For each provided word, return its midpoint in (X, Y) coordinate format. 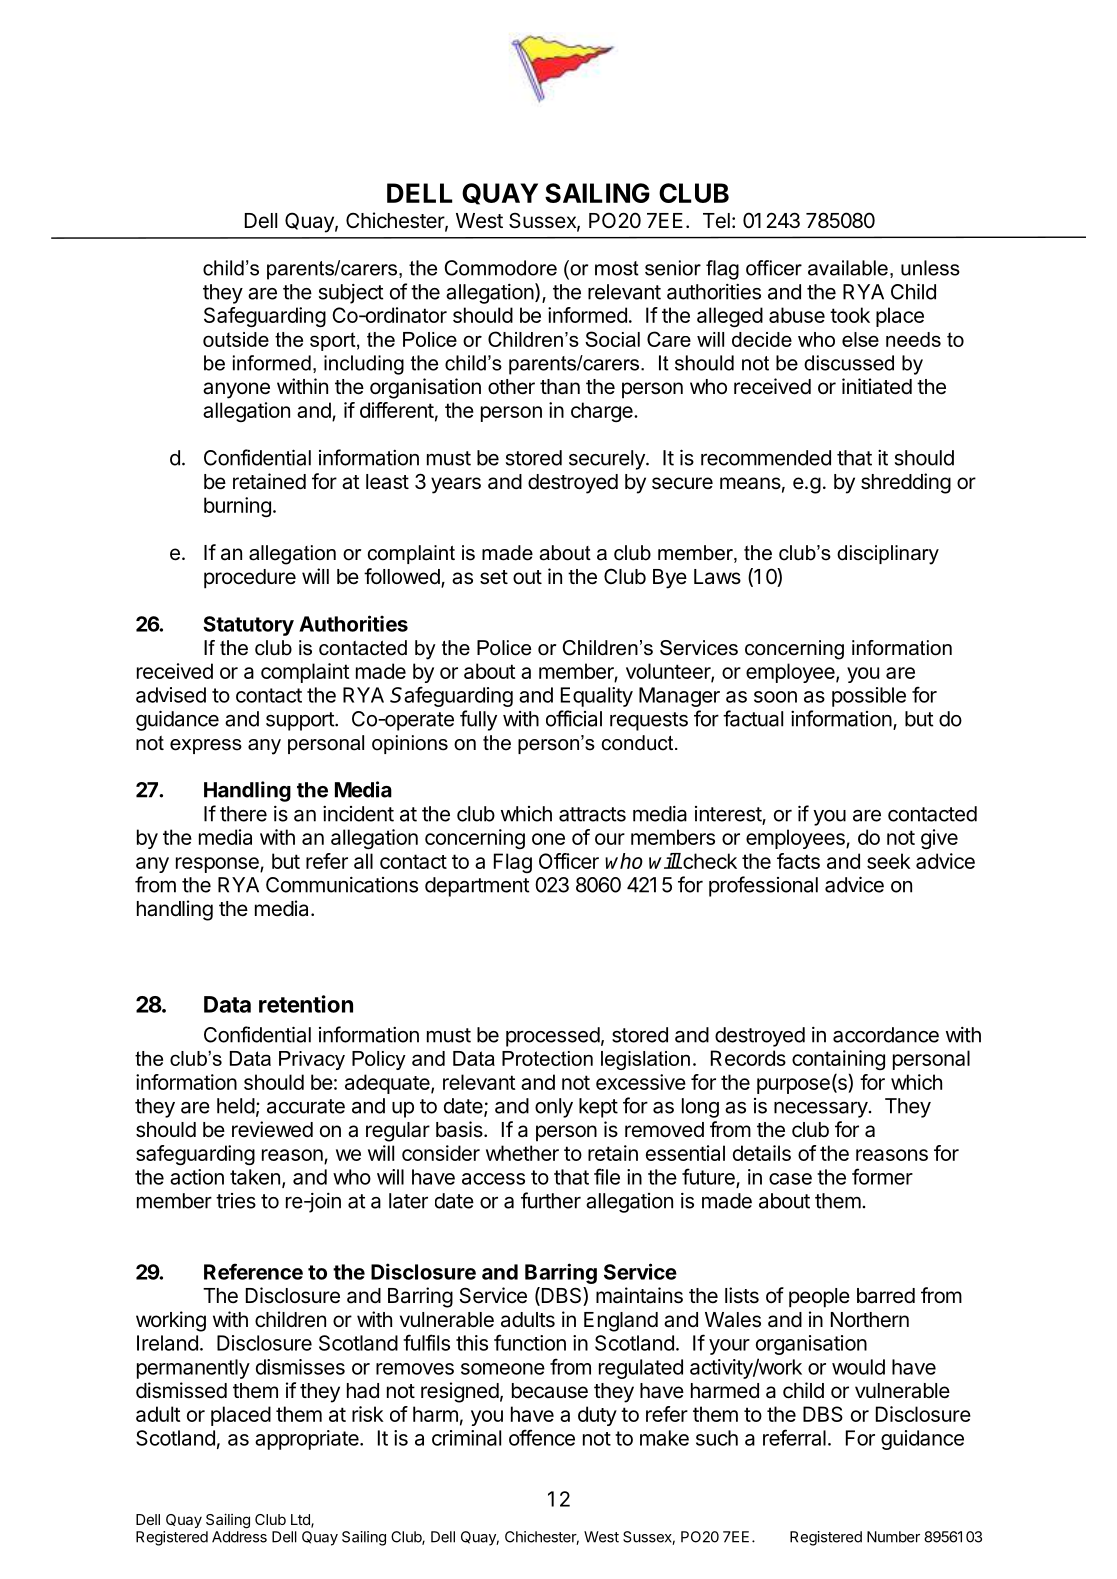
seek (889, 861)
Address (239, 1537)
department (477, 887)
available (848, 268)
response (218, 865)
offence (542, 1437)
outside (236, 339)
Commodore (501, 268)
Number (893, 1537)
